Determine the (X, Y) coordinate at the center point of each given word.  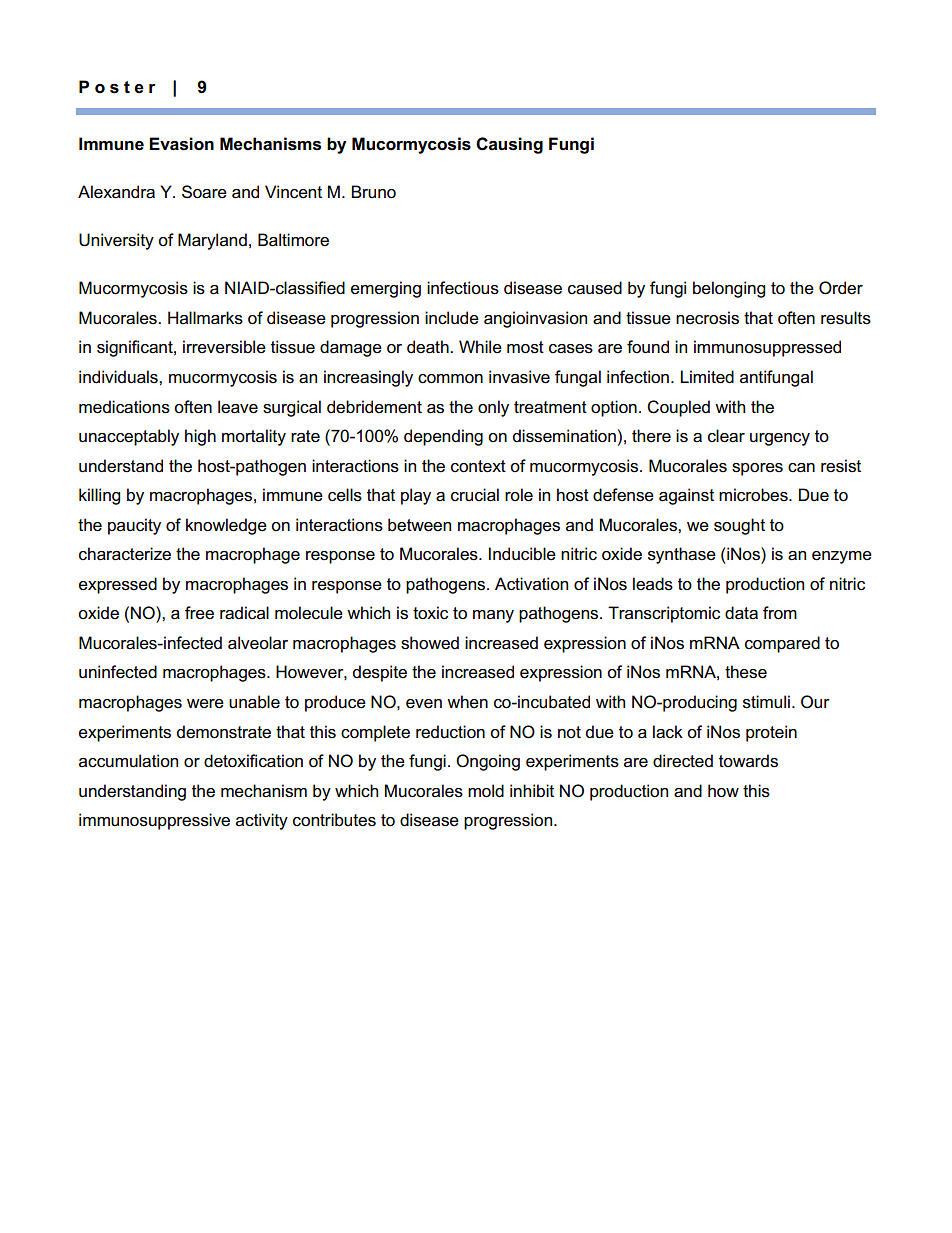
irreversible (224, 347)
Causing (509, 145)
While (480, 347)
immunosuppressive (154, 821)
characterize (125, 554)
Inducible (522, 554)
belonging (729, 289)
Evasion (181, 144)
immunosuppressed (767, 348)
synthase (682, 555)
